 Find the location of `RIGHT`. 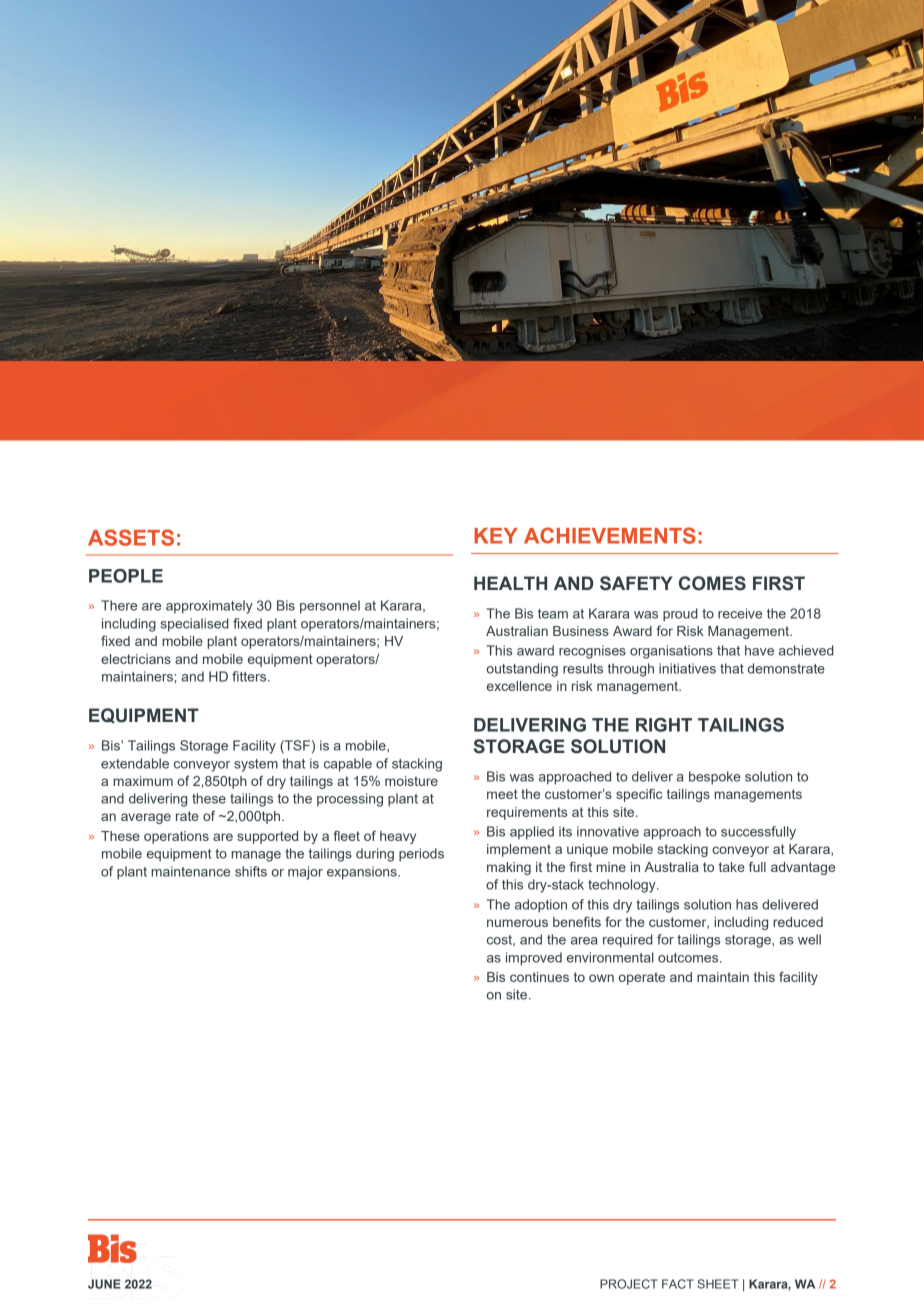

RIGHT is located at coordinates (664, 725).
